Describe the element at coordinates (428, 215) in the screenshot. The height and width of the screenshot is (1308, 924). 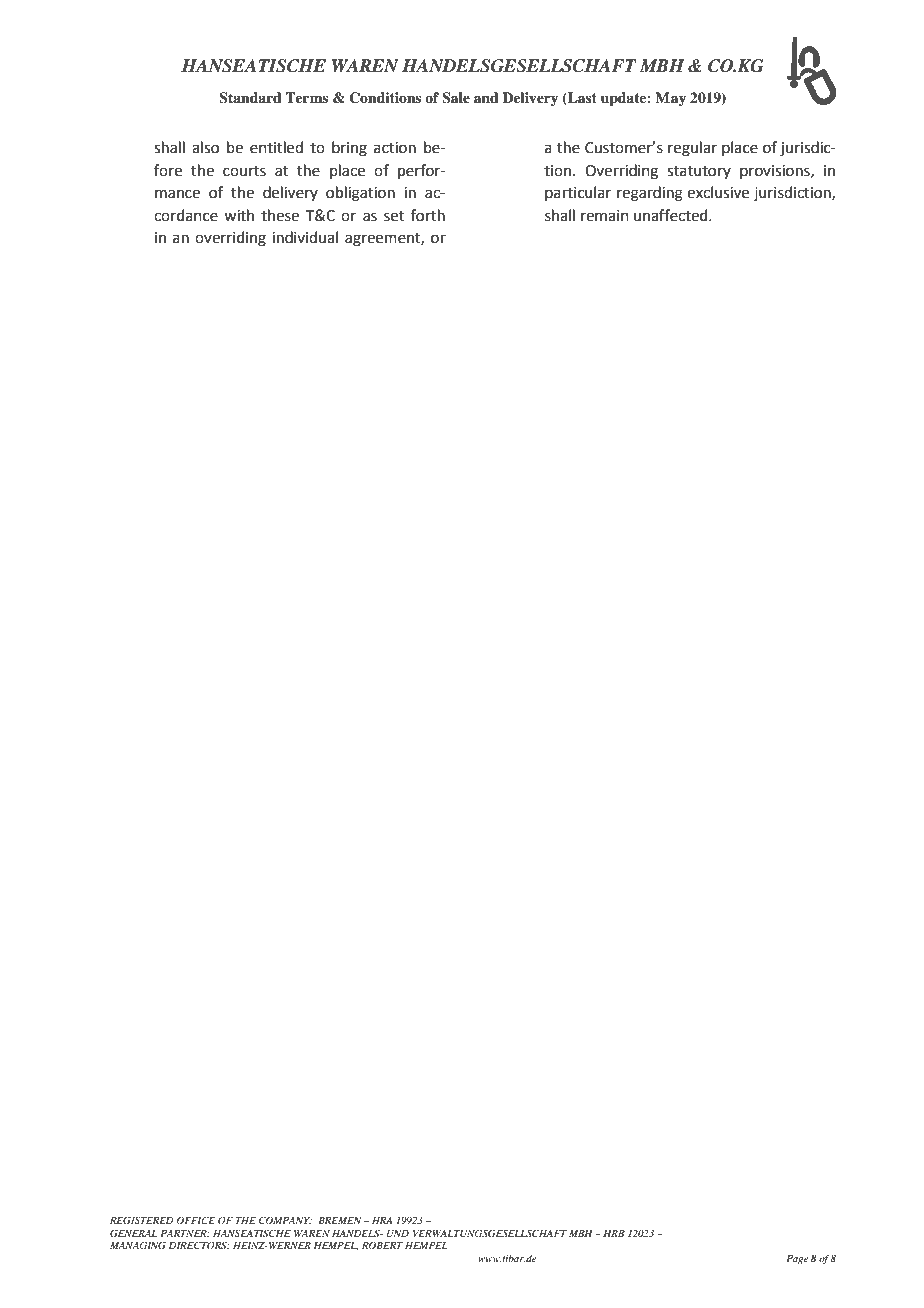
I see `forth` at that location.
